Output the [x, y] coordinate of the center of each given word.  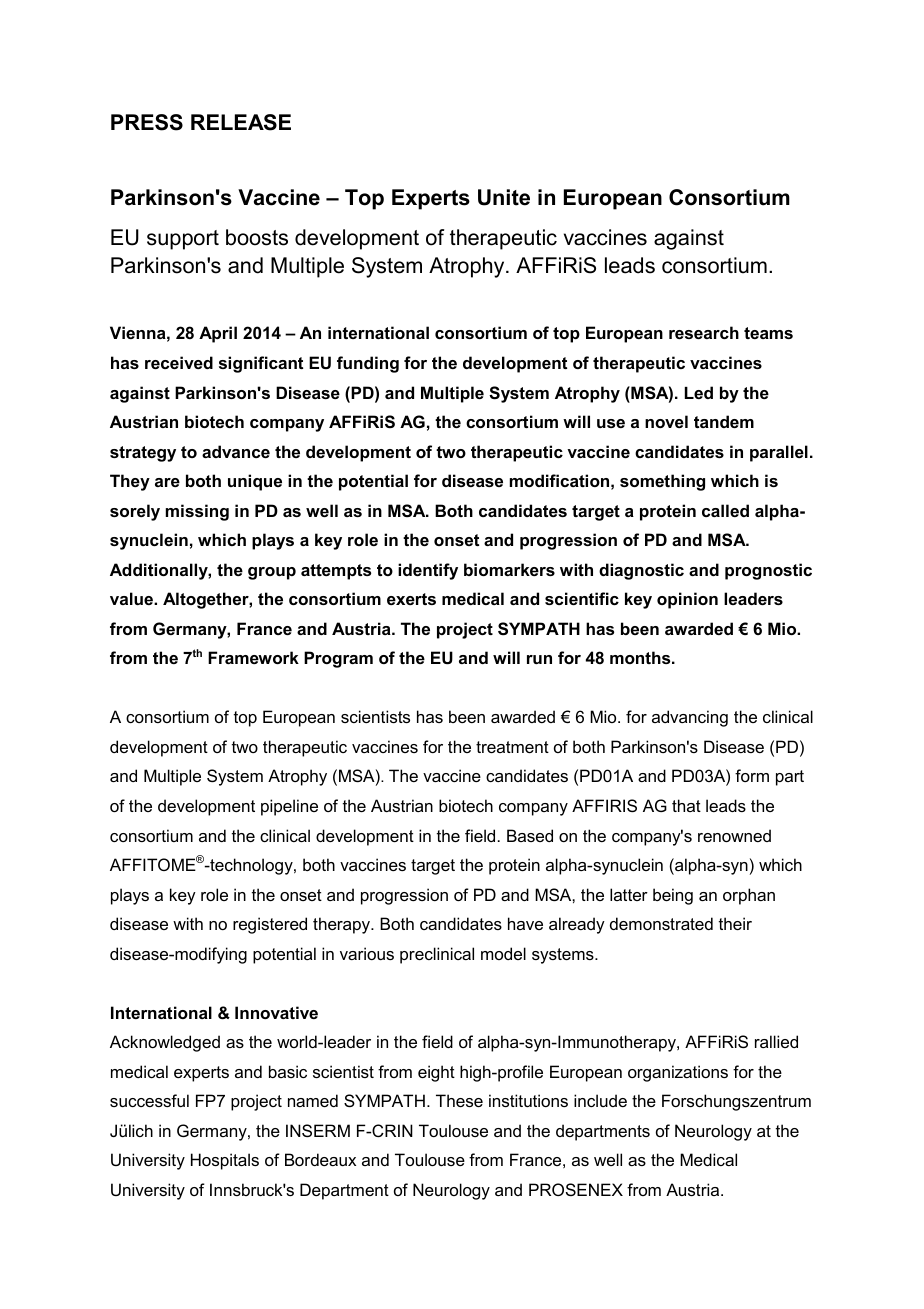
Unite [504, 197]
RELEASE [241, 122]
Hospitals [225, 1161]
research [704, 332]
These [459, 1100]
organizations [678, 1073]
